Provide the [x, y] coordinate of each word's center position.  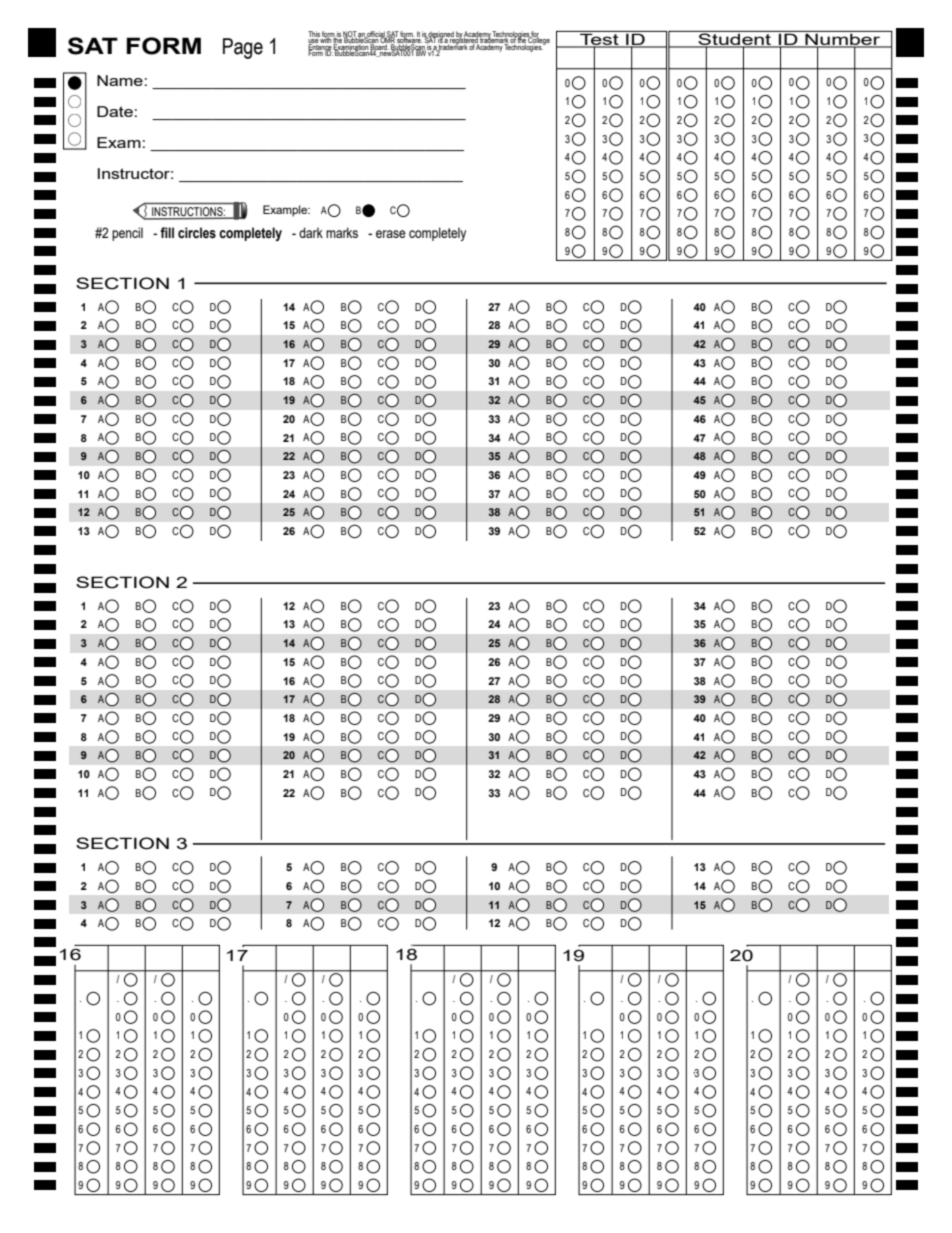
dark [311, 232]
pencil [127, 234]
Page [243, 48]
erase [391, 234]
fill [167, 232]
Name [121, 80]
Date [116, 111]
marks [342, 232]
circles [197, 233]
